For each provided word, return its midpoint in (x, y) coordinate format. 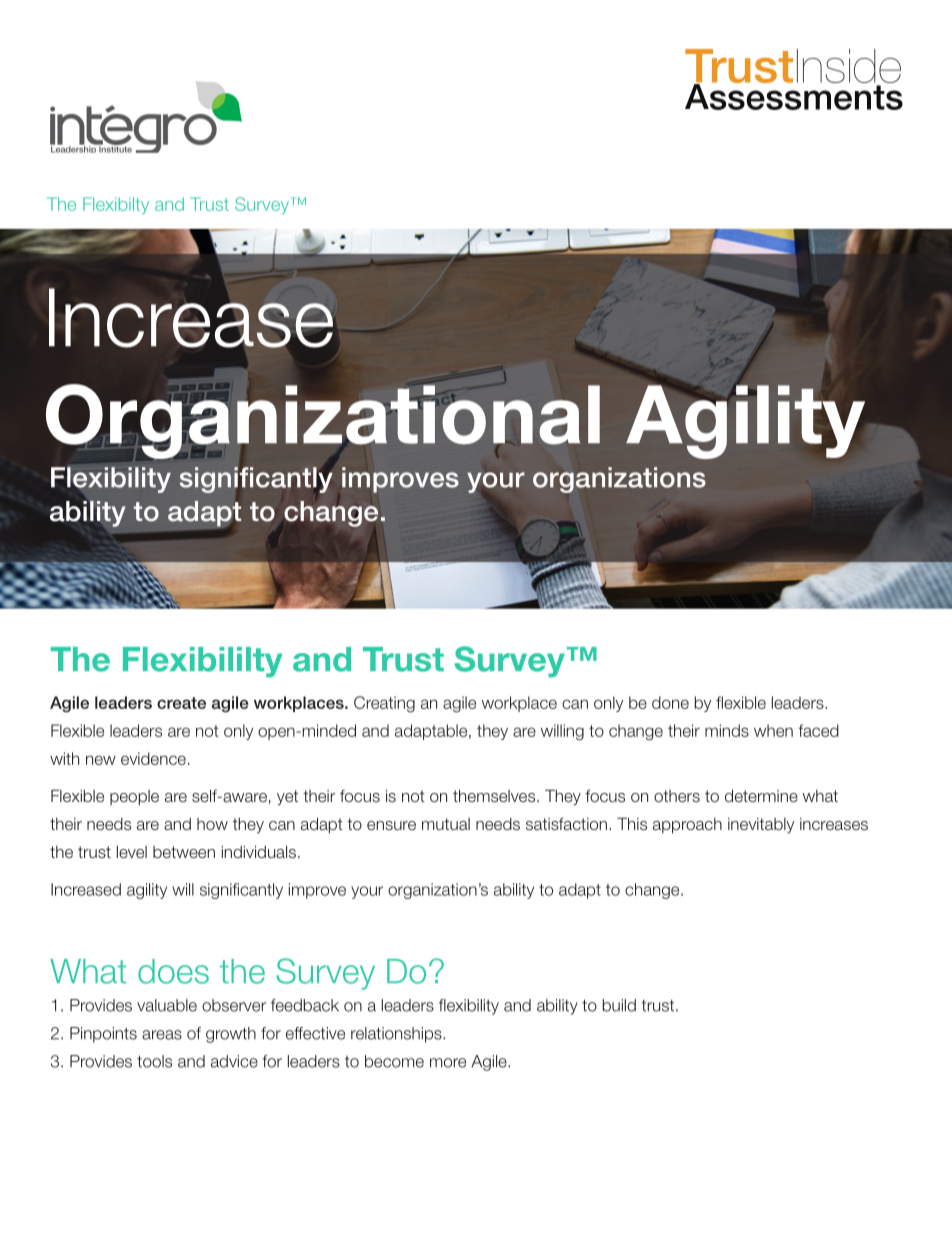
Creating (384, 704)
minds (727, 730)
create (181, 703)
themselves (495, 795)
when (773, 730)
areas (162, 1035)
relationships (397, 1035)
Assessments (794, 96)
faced (818, 730)
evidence (153, 758)
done (670, 702)
